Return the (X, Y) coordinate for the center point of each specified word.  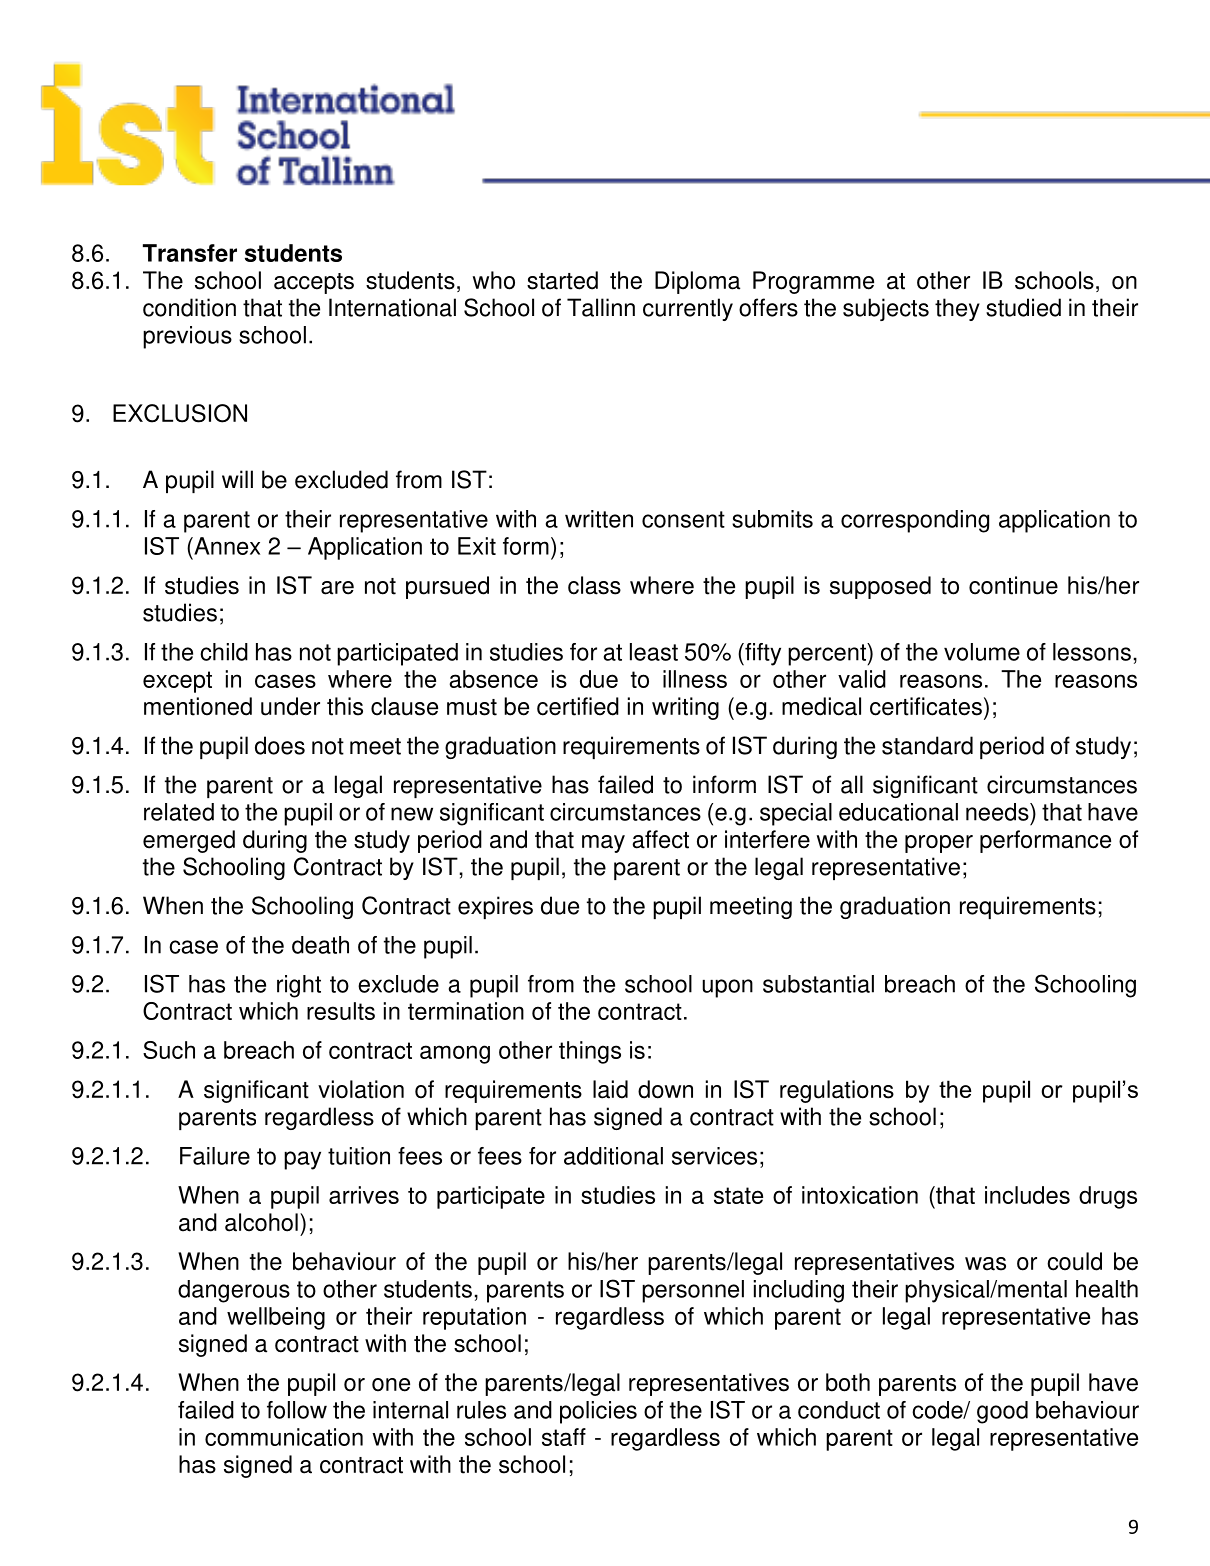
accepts (314, 283)
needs (998, 812)
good (1002, 1412)
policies (598, 1412)
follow (297, 1410)
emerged (189, 841)
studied (1023, 307)
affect (660, 839)
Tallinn (601, 307)
